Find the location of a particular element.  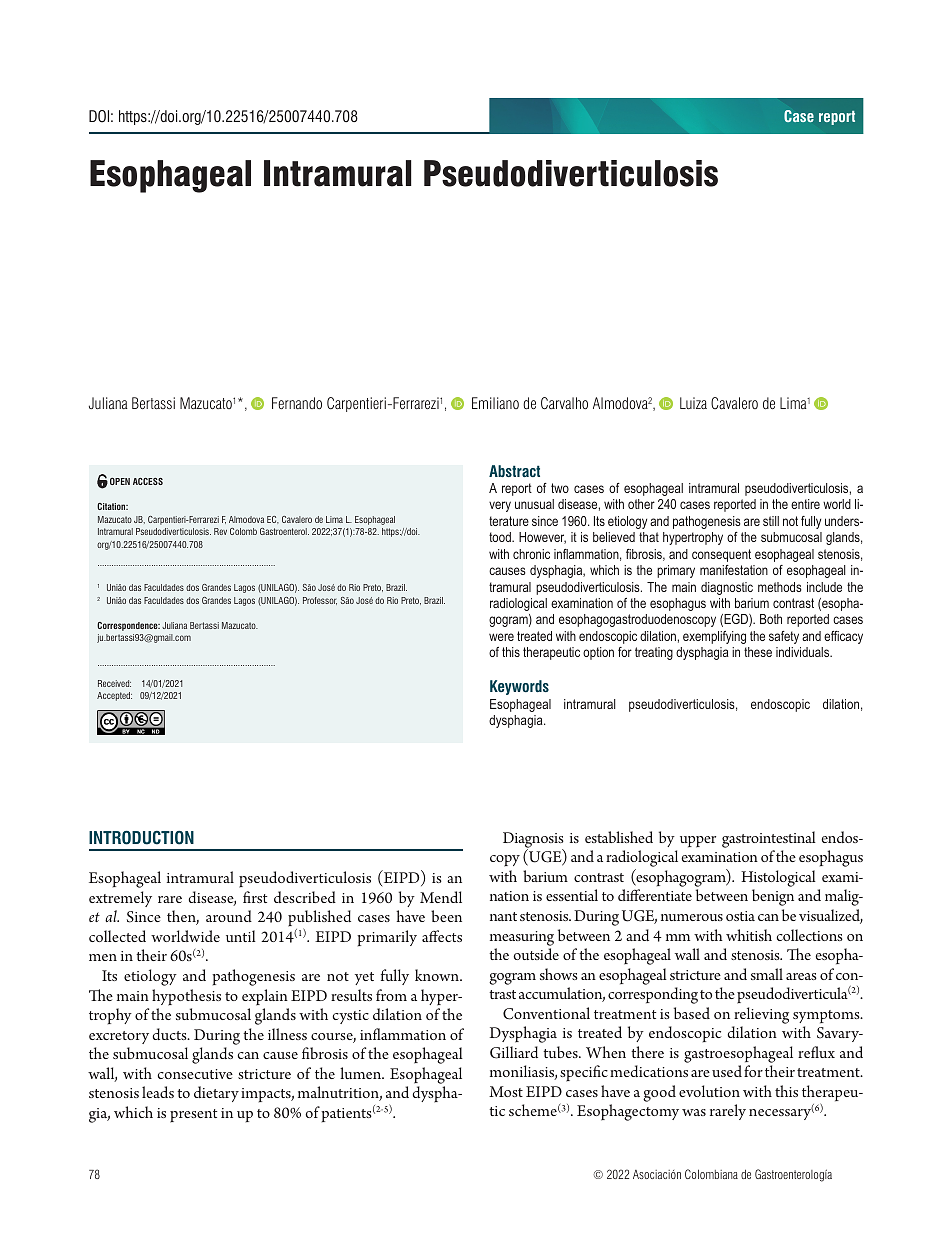

Correspondence is located at coordinates (128, 626).
